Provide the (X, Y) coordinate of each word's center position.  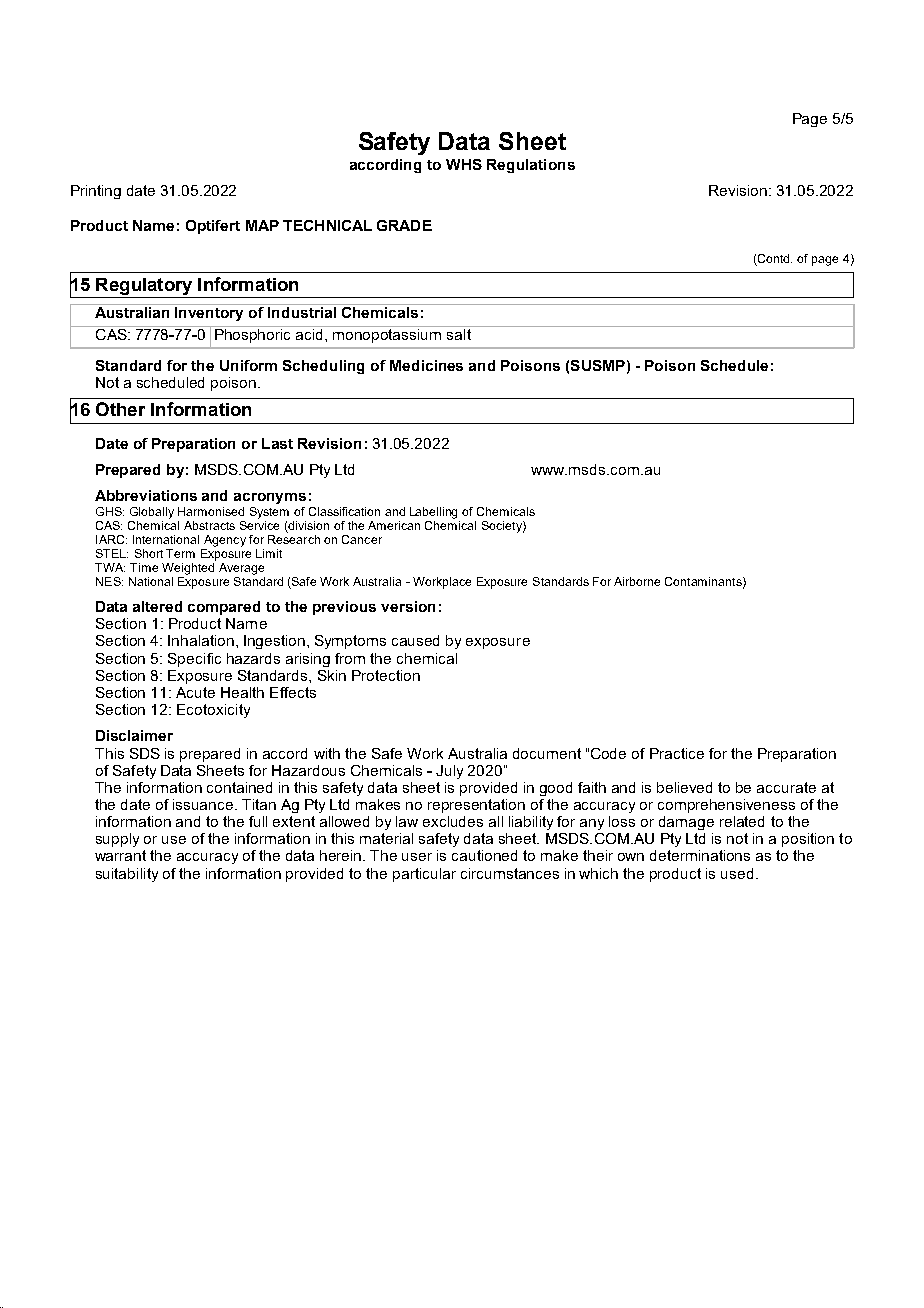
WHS (464, 164)
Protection (386, 675)
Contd (775, 258)
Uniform (248, 365)
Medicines (426, 365)
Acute (195, 692)
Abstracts (209, 525)
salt (459, 333)
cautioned (484, 855)
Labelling (433, 513)
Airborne (637, 581)
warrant (120, 855)
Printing (96, 192)
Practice (677, 753)
